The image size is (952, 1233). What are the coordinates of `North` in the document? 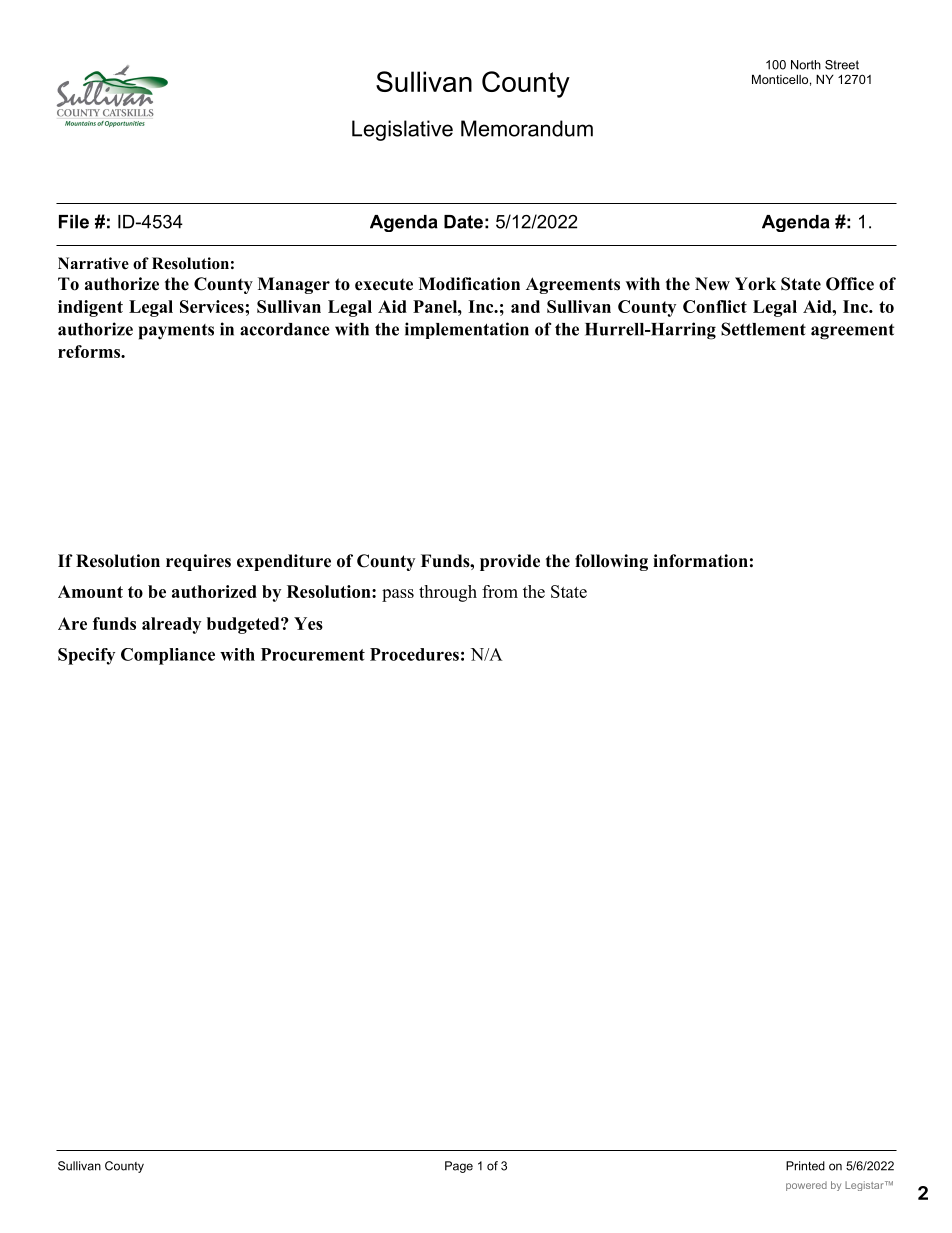 It's located at (806, 65).
